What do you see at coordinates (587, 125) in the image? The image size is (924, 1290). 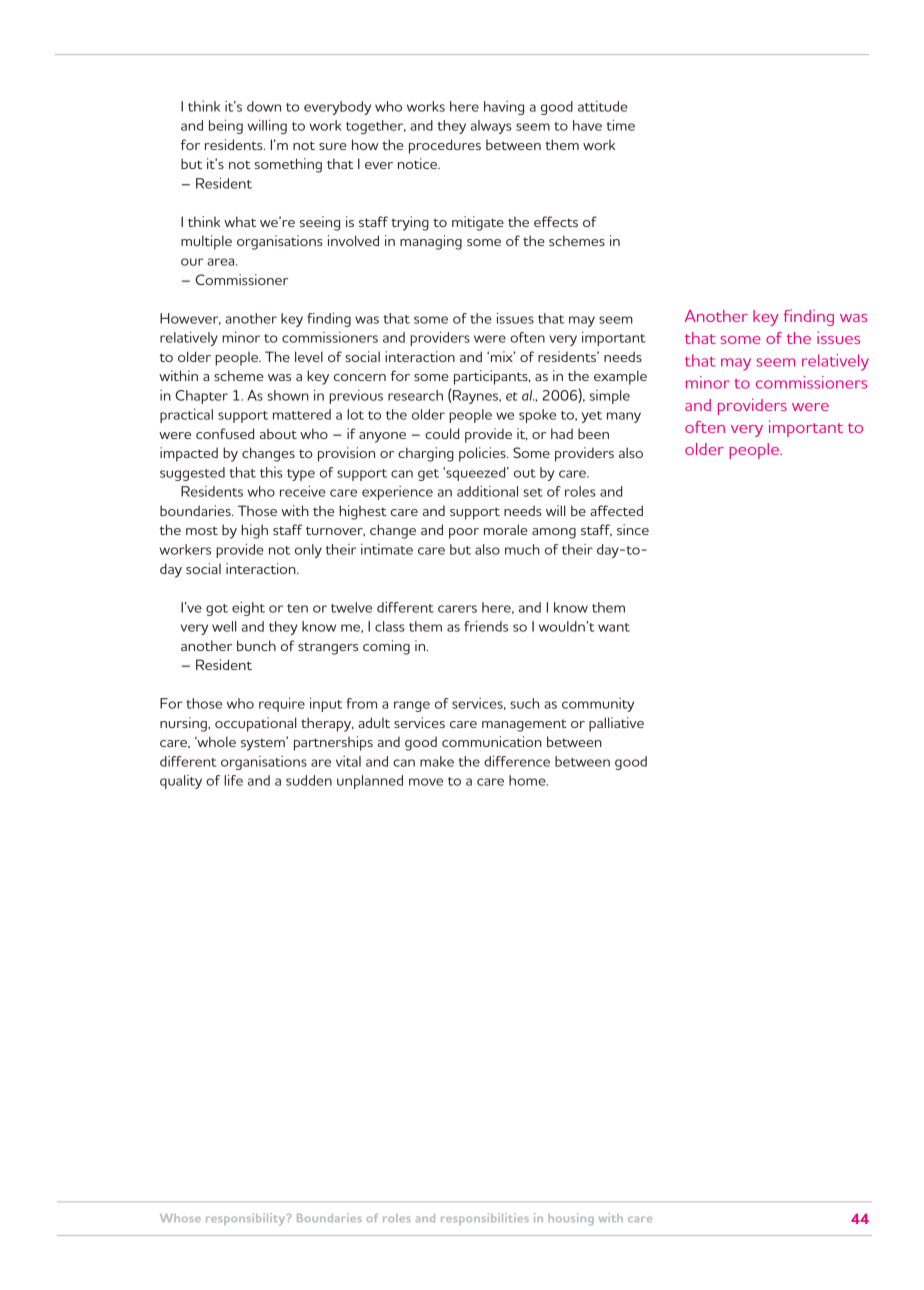 I see `have` at bounding box center [587, 125].
